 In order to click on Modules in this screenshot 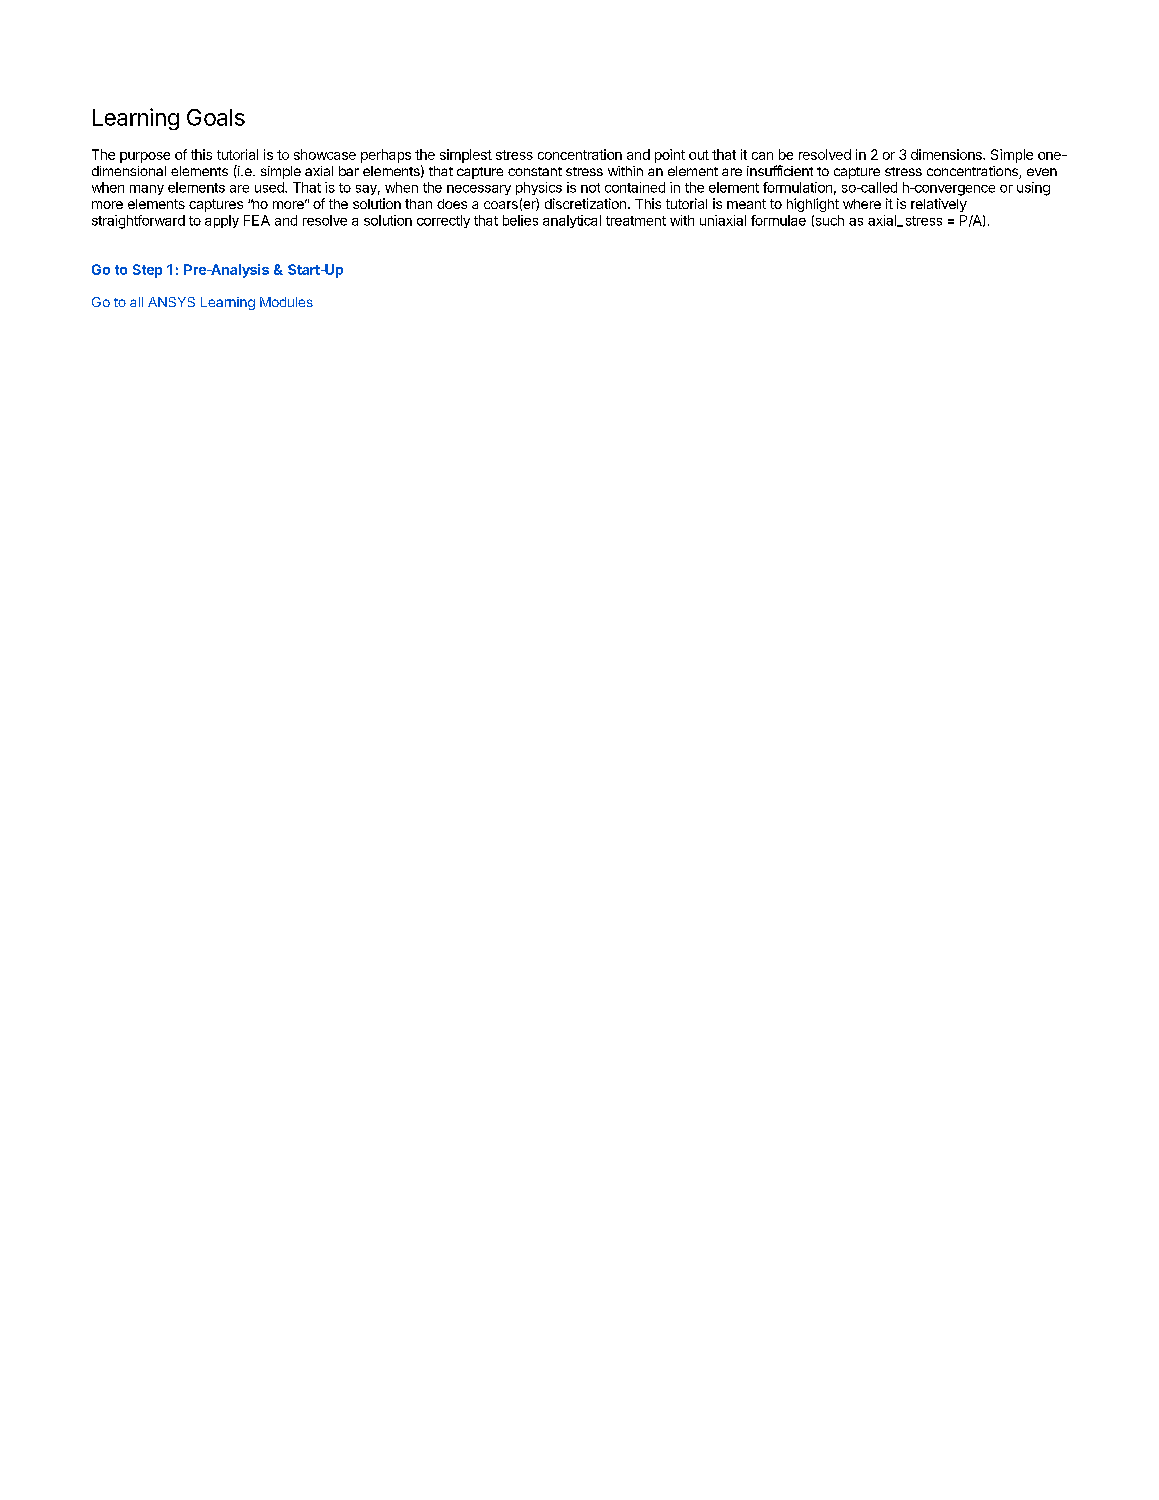, I will do `click(286, 302)`.
